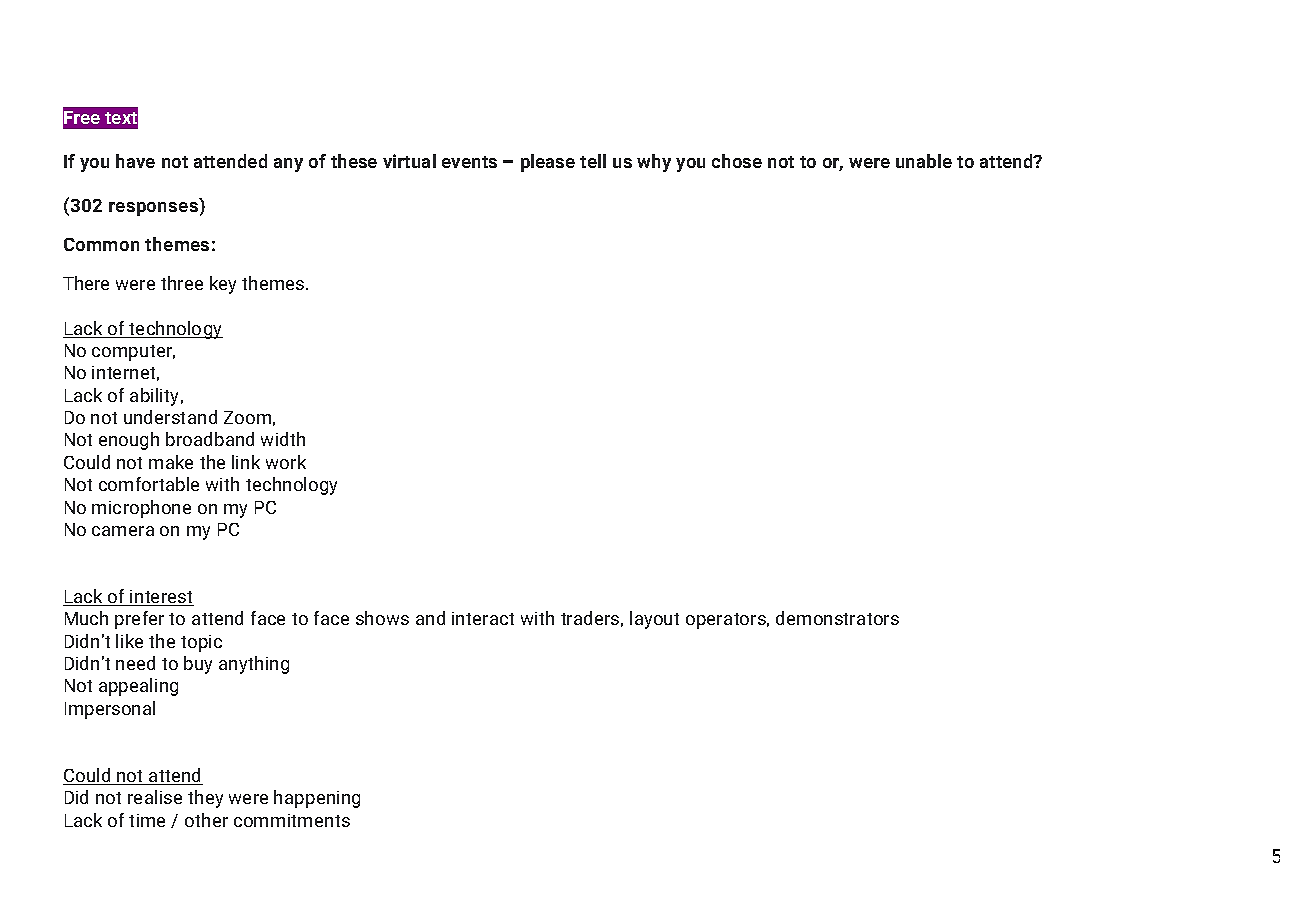  Describe the element at coordinates (149, 484) in the screenshot. I see `comfortable` at that location.
